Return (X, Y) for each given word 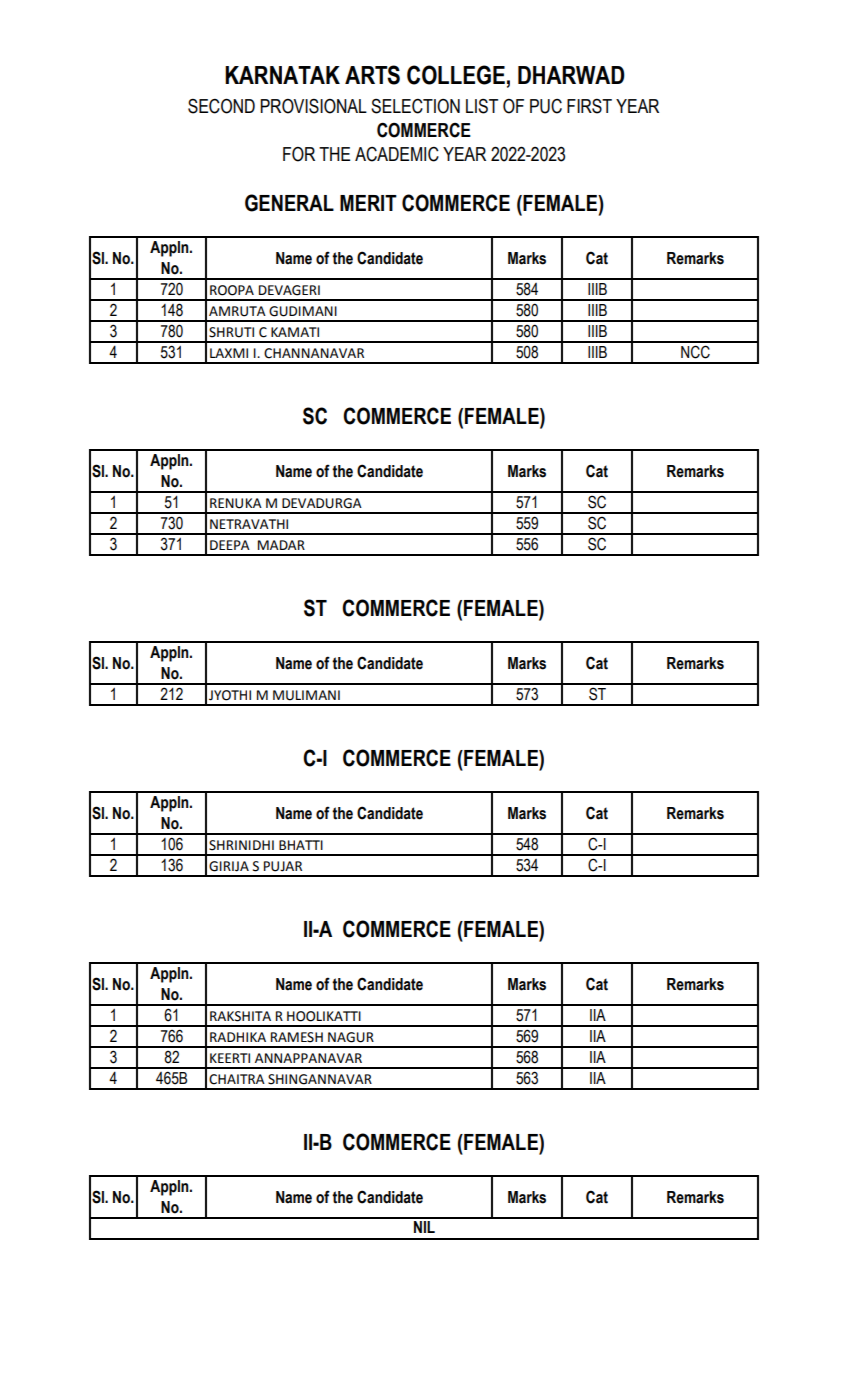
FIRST (589, 106)
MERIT (368, 203)
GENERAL (289, 203)
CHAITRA (237, 1079)
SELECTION (415, 106)
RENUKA (236, 503)
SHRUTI (231, 332)
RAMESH (297, 1037)
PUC (546, 106)
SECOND (221, 106)
